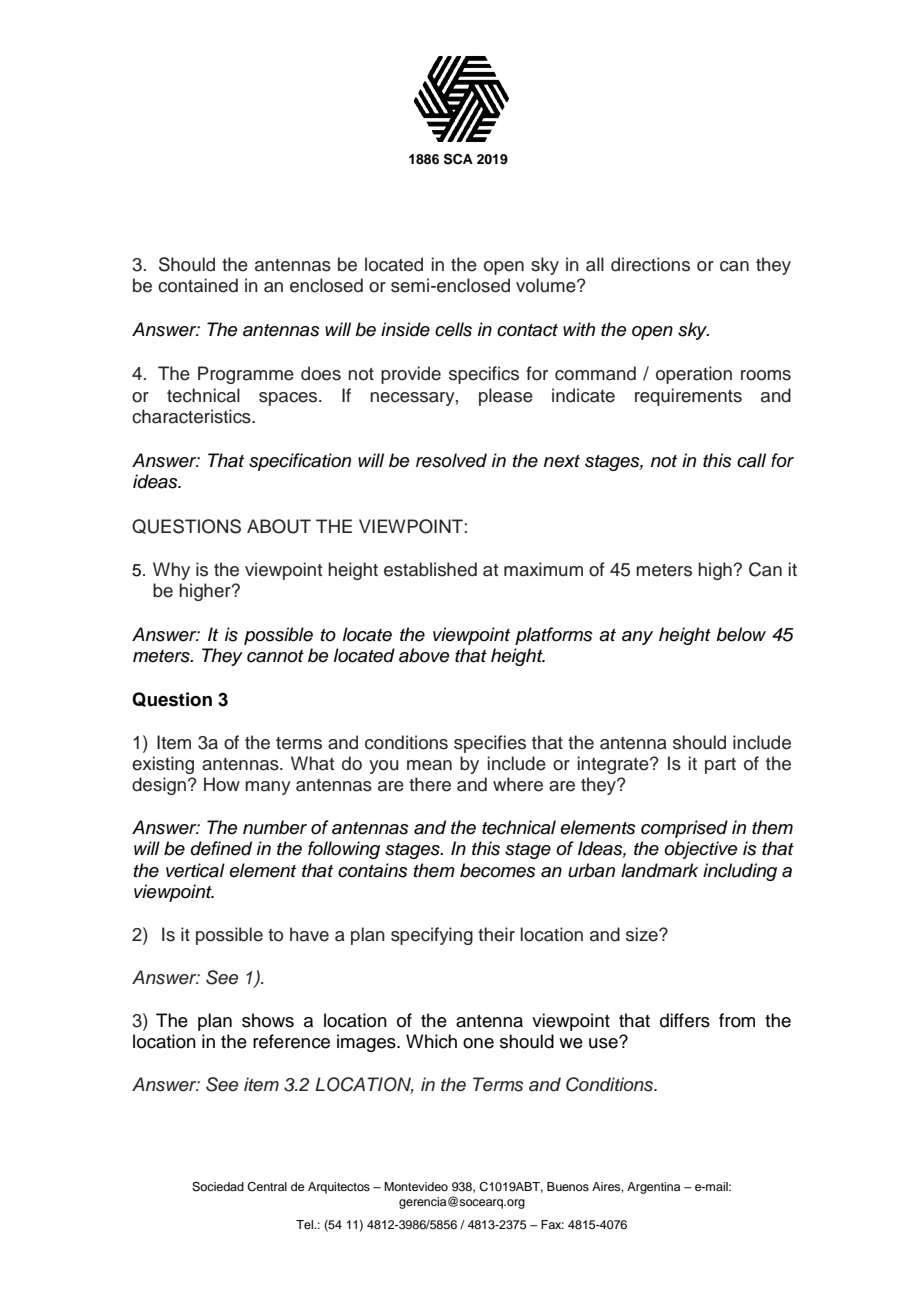 This screenshot has width=924, height=1307. I want to click on becomes, so click(498, 870).
